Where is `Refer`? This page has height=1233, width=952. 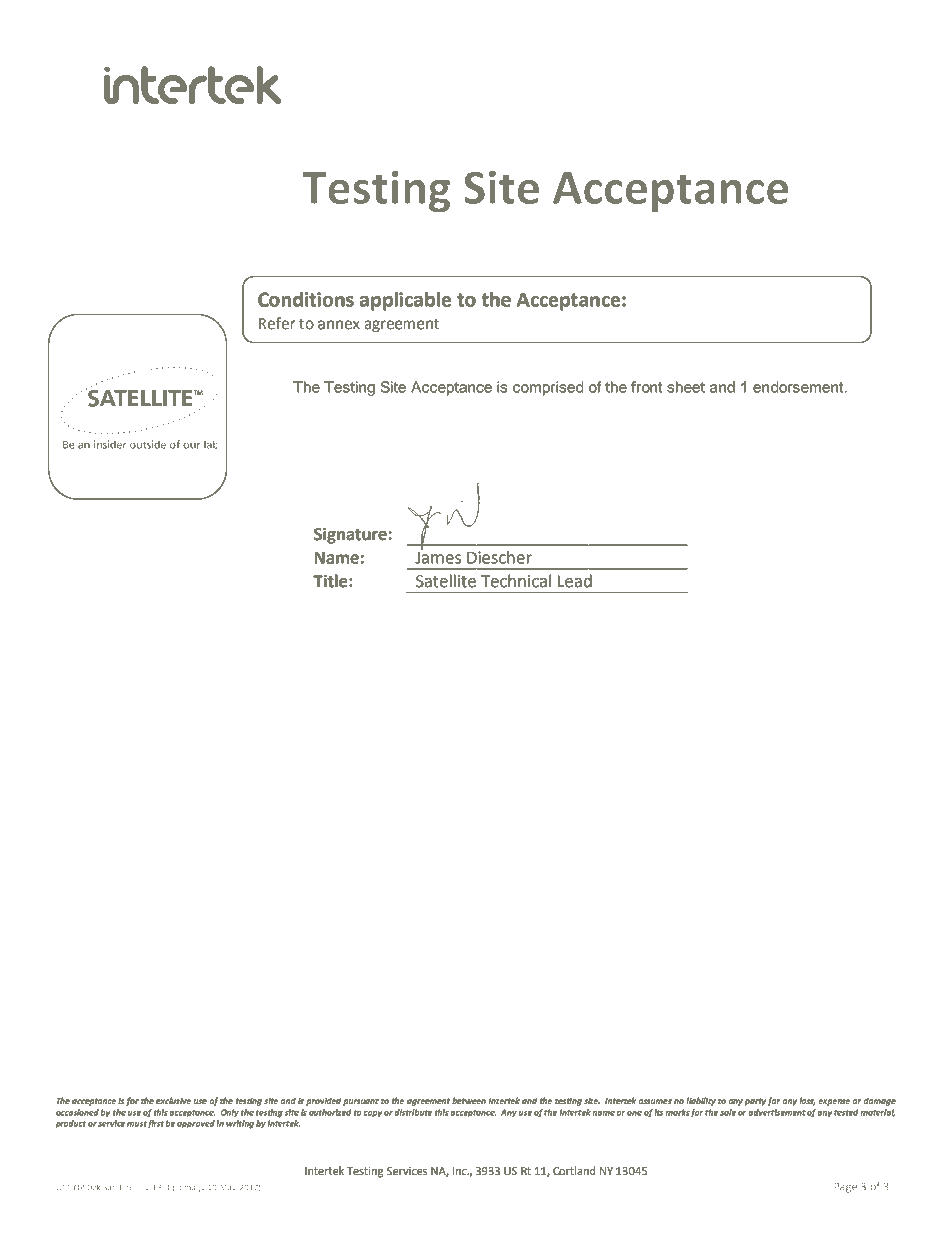 Refer is located at coordinates (277, 323).
